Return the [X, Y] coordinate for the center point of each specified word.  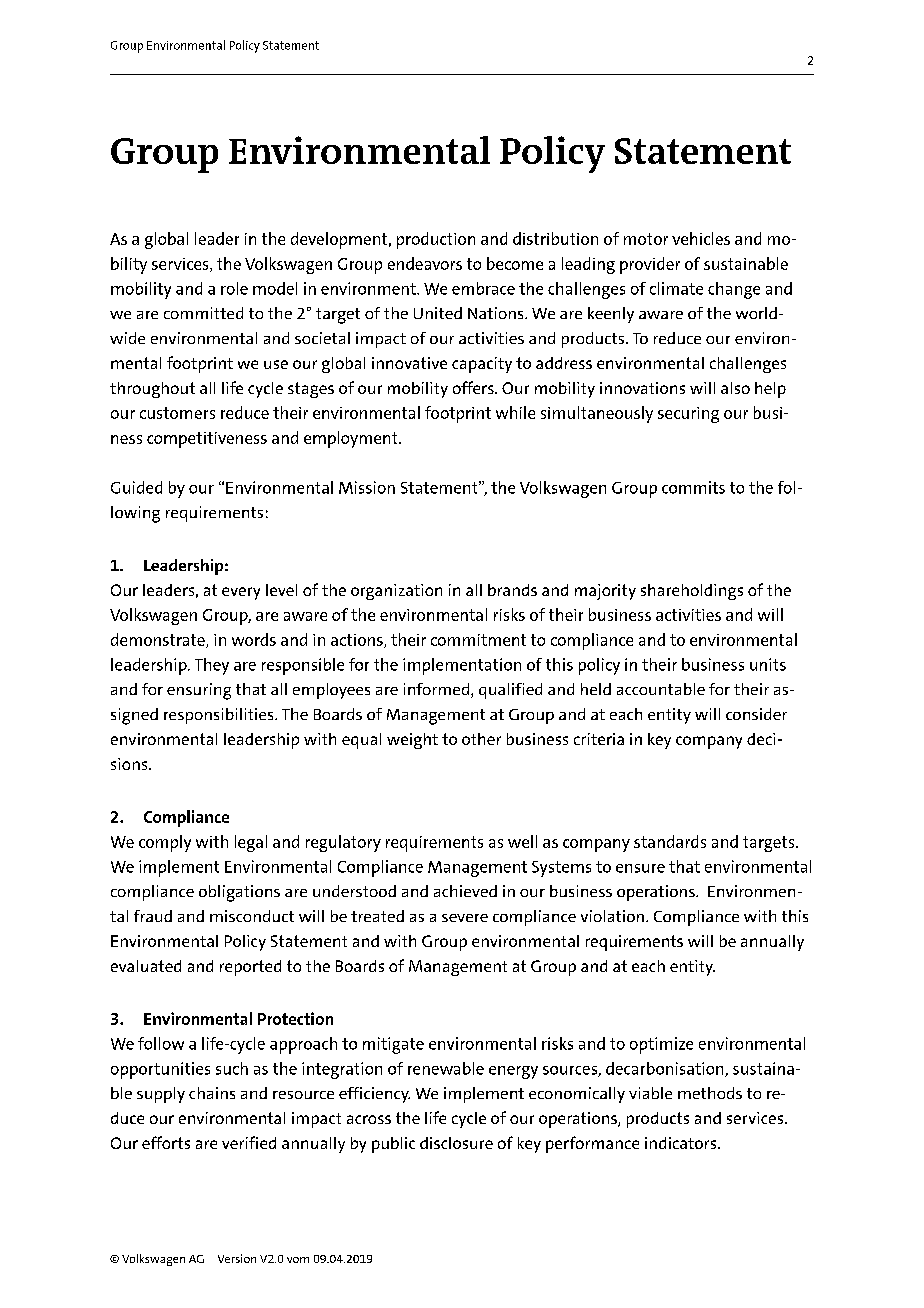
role [234, 288]
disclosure [456, 1143]
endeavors [425, 263]
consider [756, 714]
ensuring [199, 691]
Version [237, 1258]
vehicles [701, 238]
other [481, 739]
